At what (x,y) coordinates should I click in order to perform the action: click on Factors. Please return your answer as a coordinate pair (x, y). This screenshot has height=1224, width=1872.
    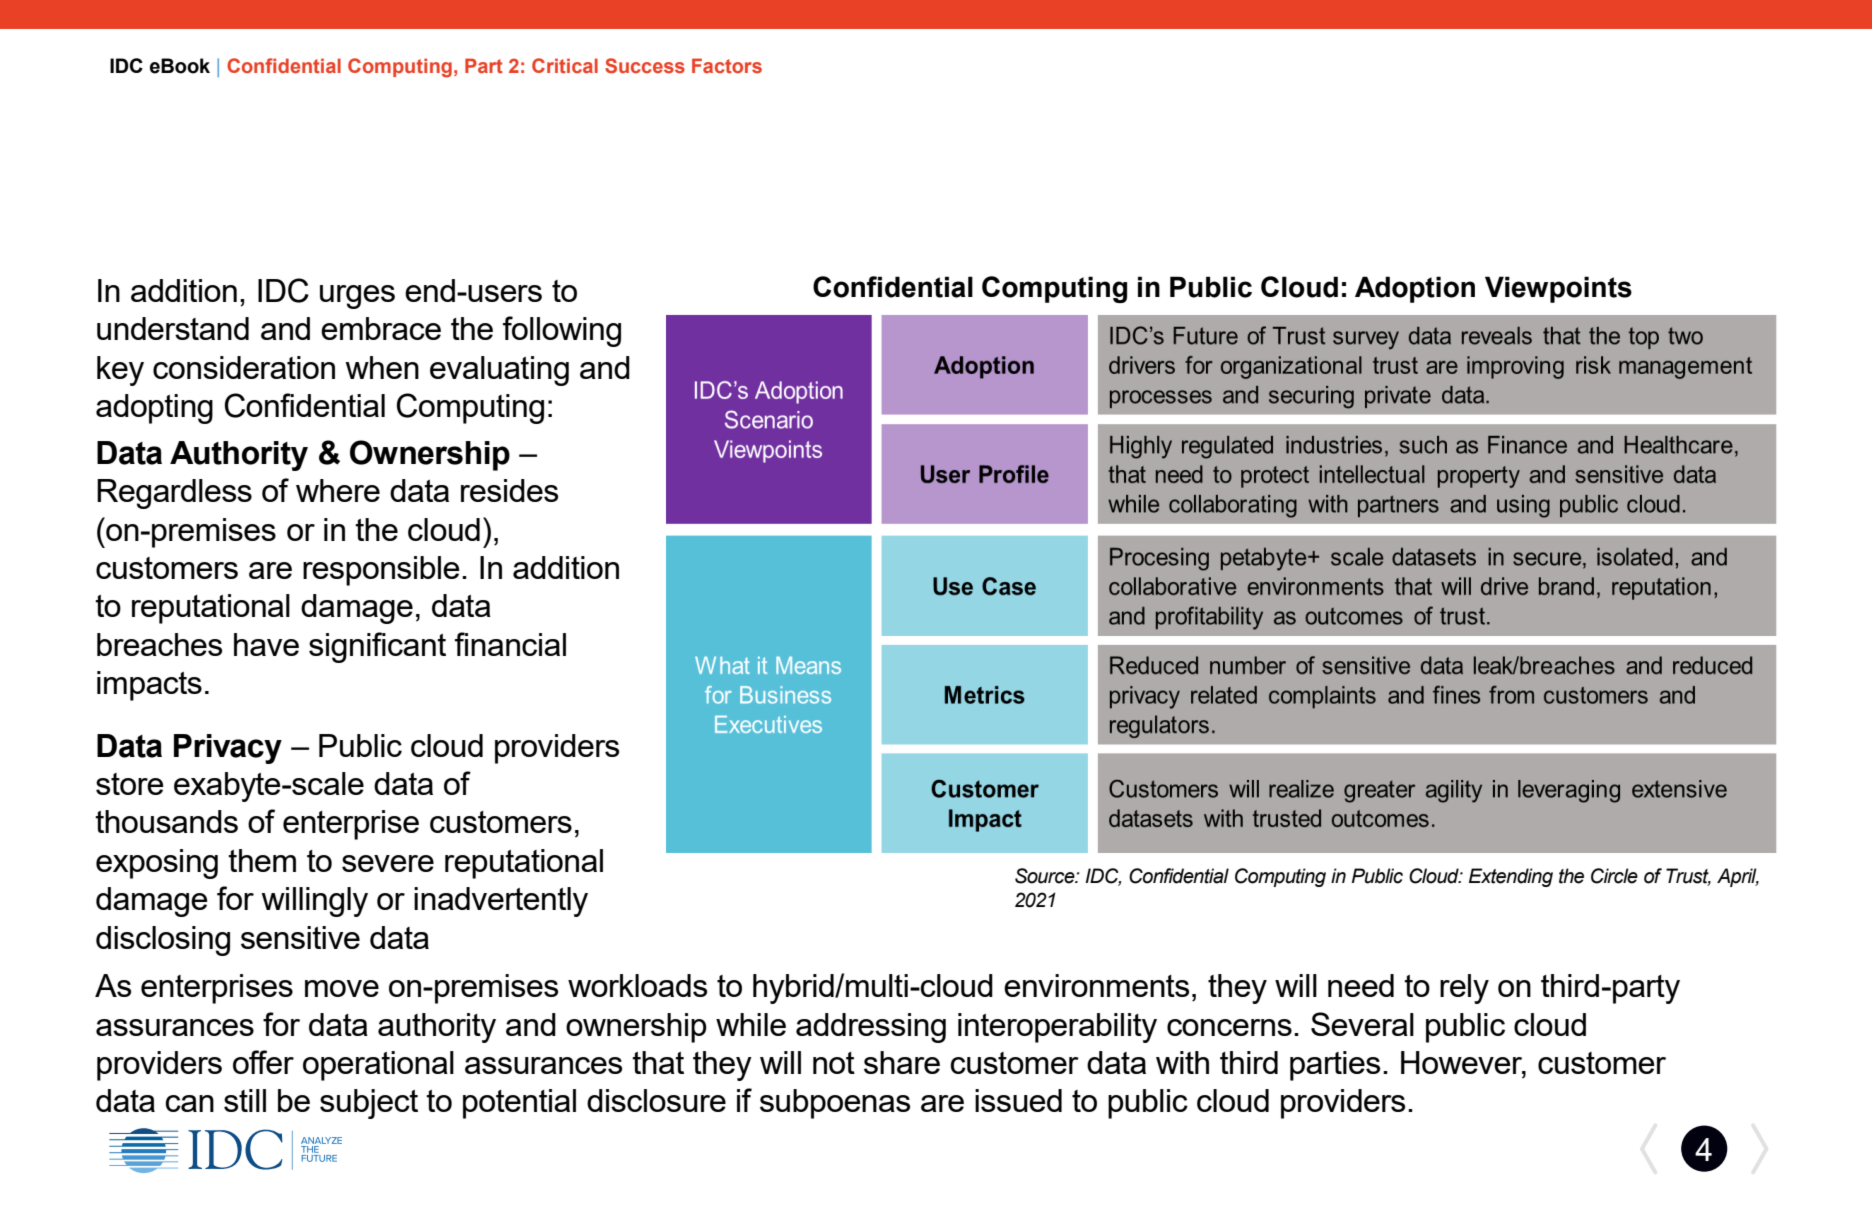
    Looking at the image, I should click on (727, 65).
